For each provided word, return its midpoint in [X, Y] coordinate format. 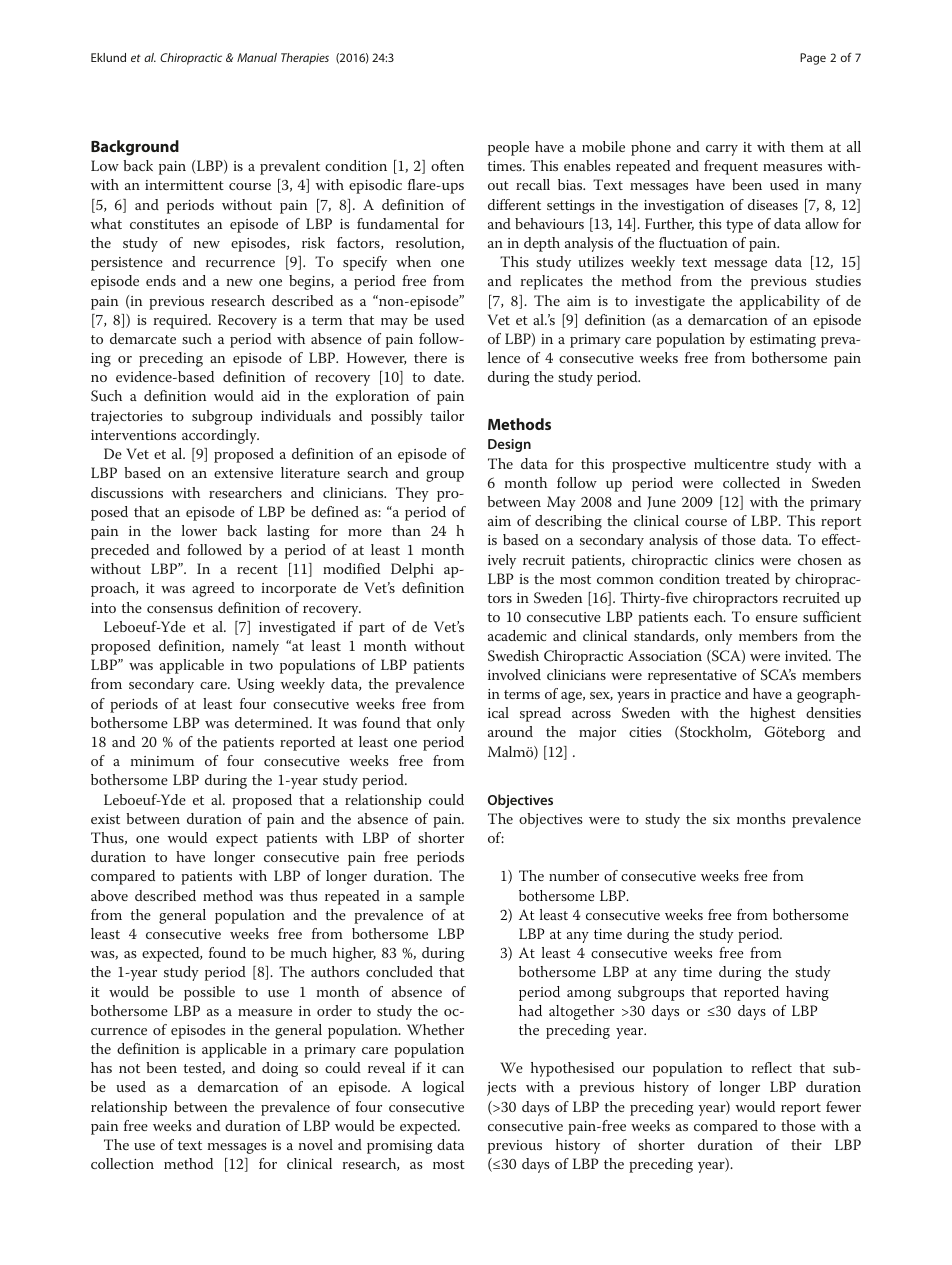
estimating [783, 341]
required [182, 321]
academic [517, 635]
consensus [180, 609]
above [109, 895]
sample [441, 897]
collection [122, 1163]
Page [813, 59]
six [721, 819]
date [448, 376]
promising [400, 1147]
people [508, 148]
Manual [257, 57]
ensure [777, 618]
